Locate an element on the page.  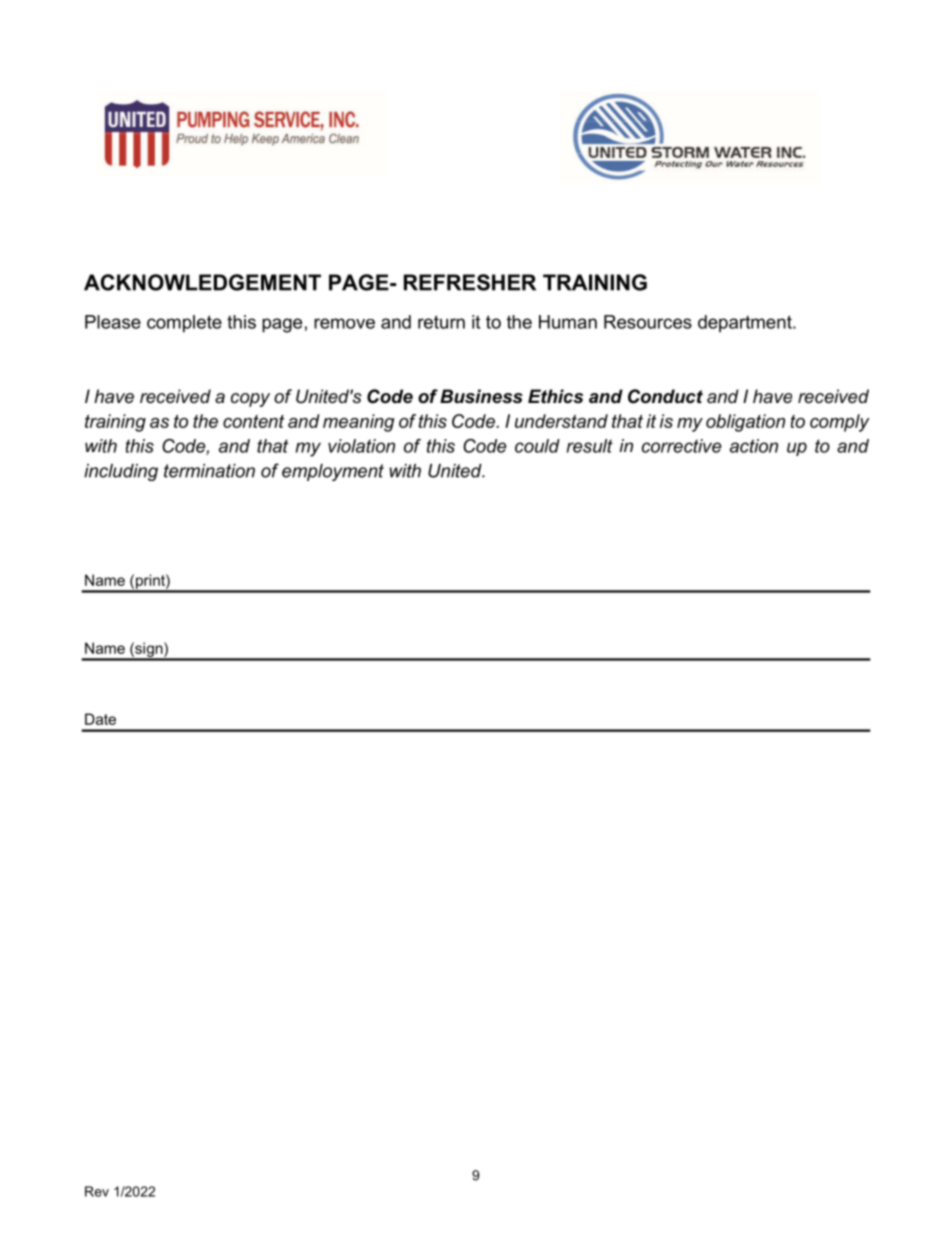
department is located at coordinates (746, 324).
